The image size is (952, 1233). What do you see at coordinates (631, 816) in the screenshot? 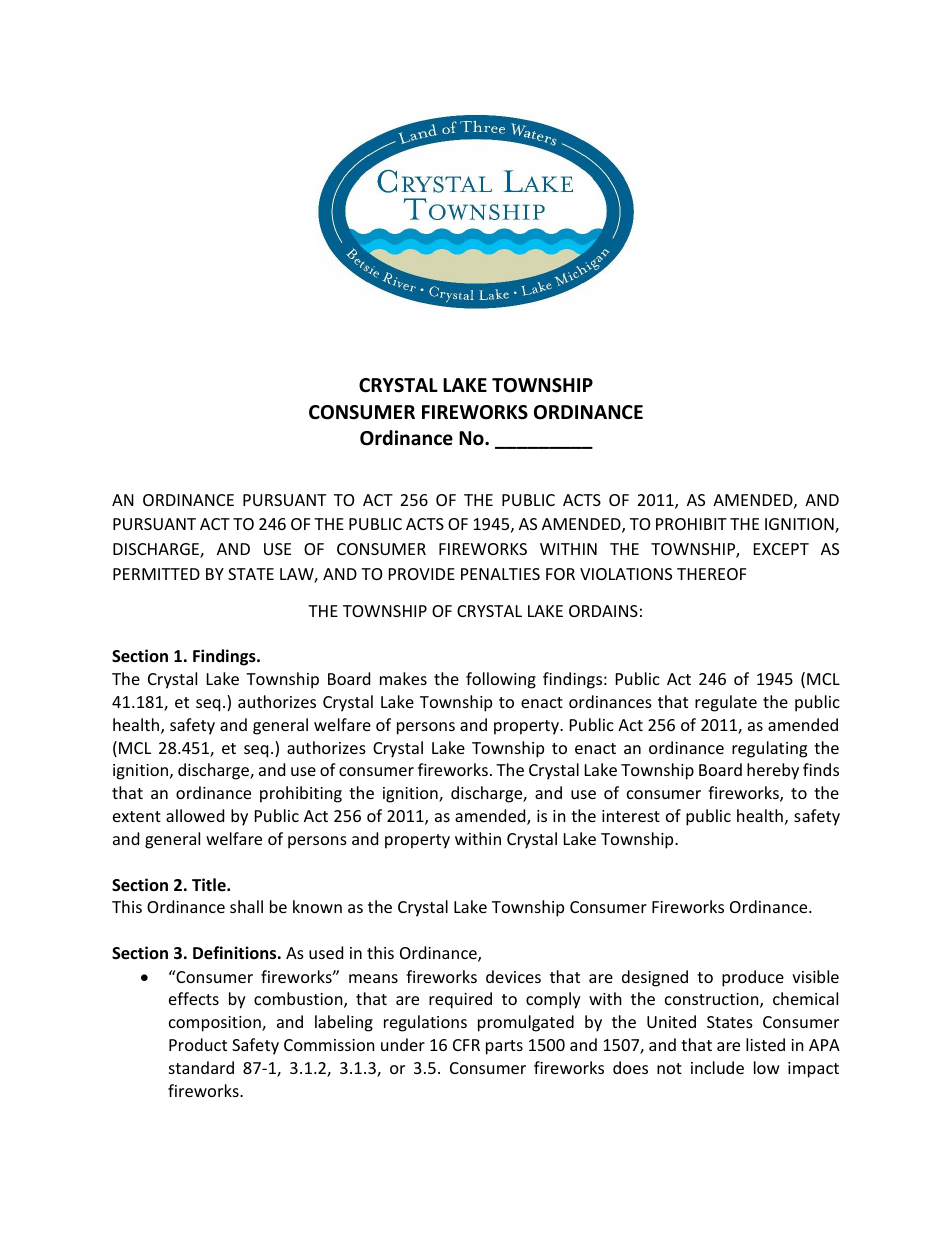
I see `interest` at bounding box center [631, 816].
